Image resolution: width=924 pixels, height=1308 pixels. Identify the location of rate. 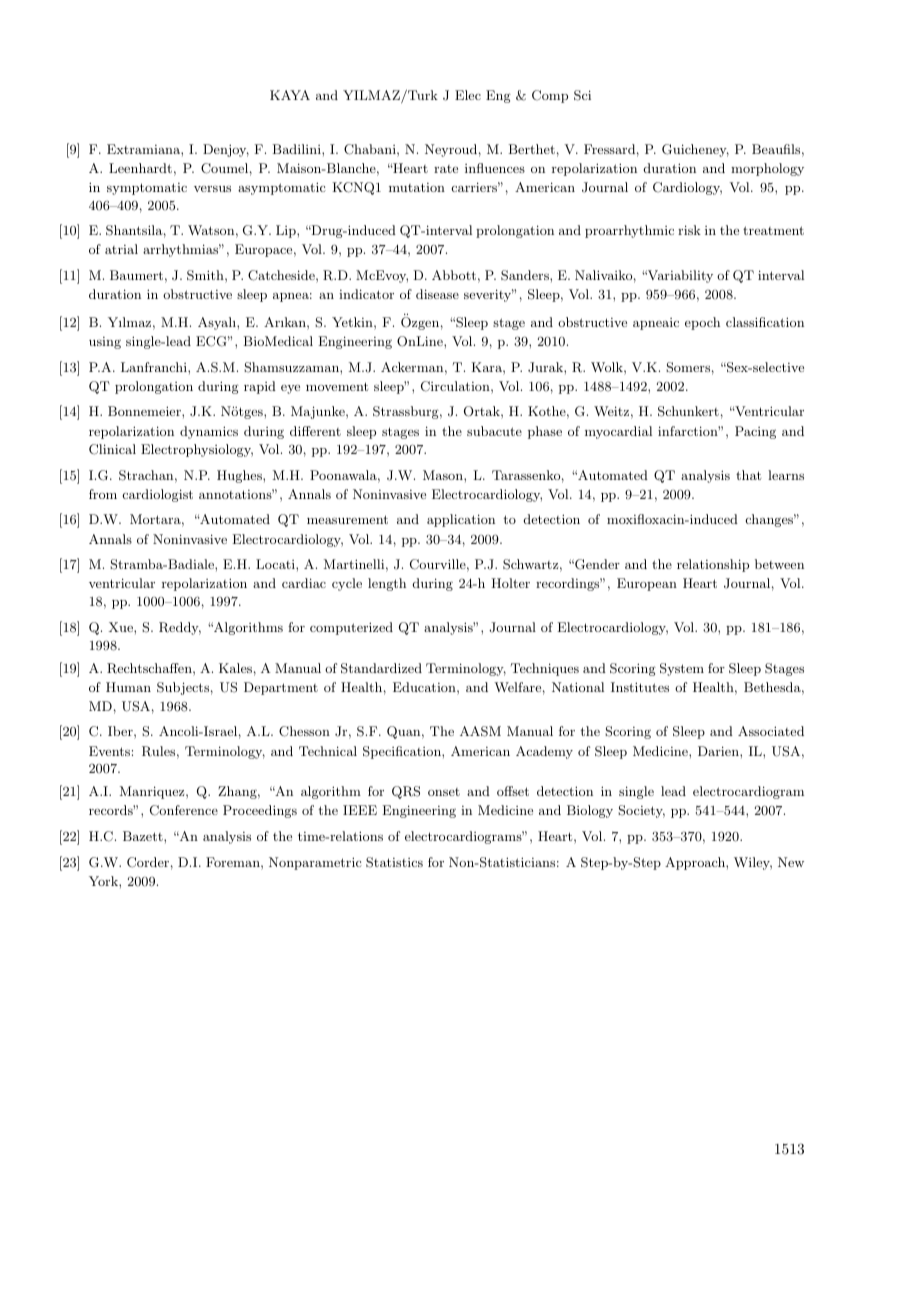
(446, 169).
